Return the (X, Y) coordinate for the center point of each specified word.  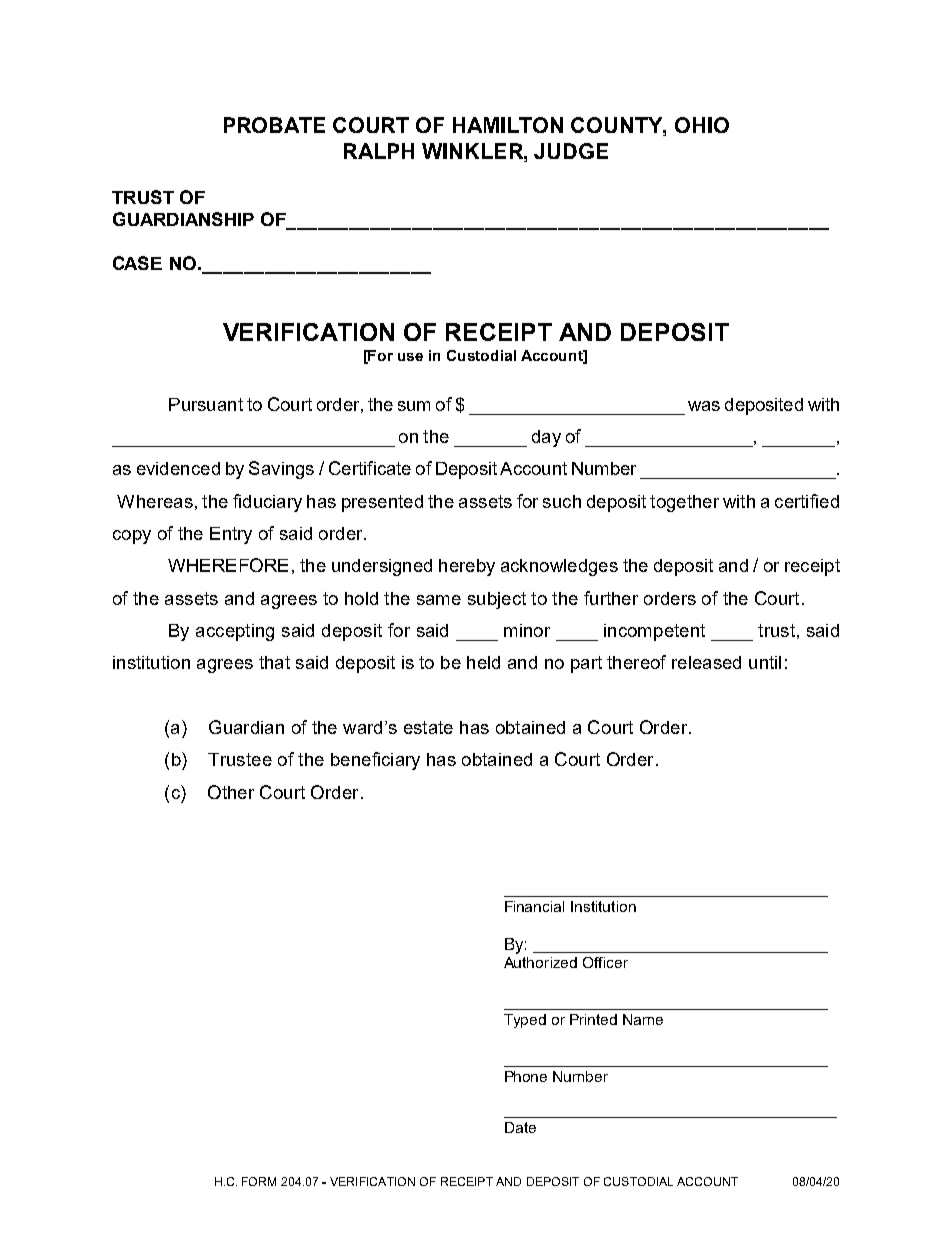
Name (643, 1019)
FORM (259, 1181)
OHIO (702, 125)
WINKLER (474, 151)
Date (520, 1127)
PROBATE (274, 125)
